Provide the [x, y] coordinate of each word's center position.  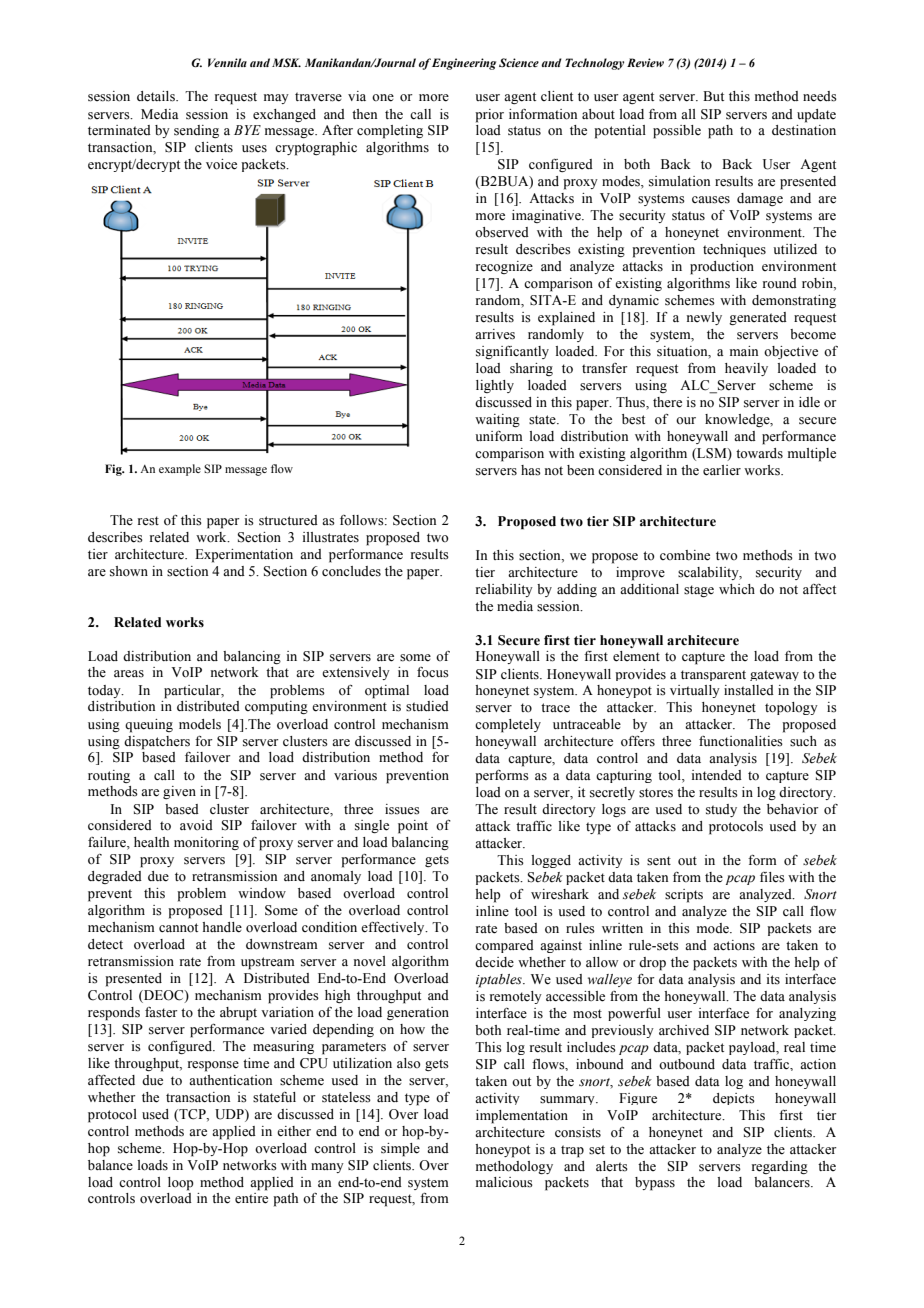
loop [181, 1184]
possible [677, 132]
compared [504, 946]
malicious [504, 1182]
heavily [746, 369]
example [180, 470]
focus [433, 672]
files [772, 877]
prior [489, 116]
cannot [178, 928]
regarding [780, 1167]
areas [129, 674]
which [737, 589]
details [157, 96]
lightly [495, 386]
